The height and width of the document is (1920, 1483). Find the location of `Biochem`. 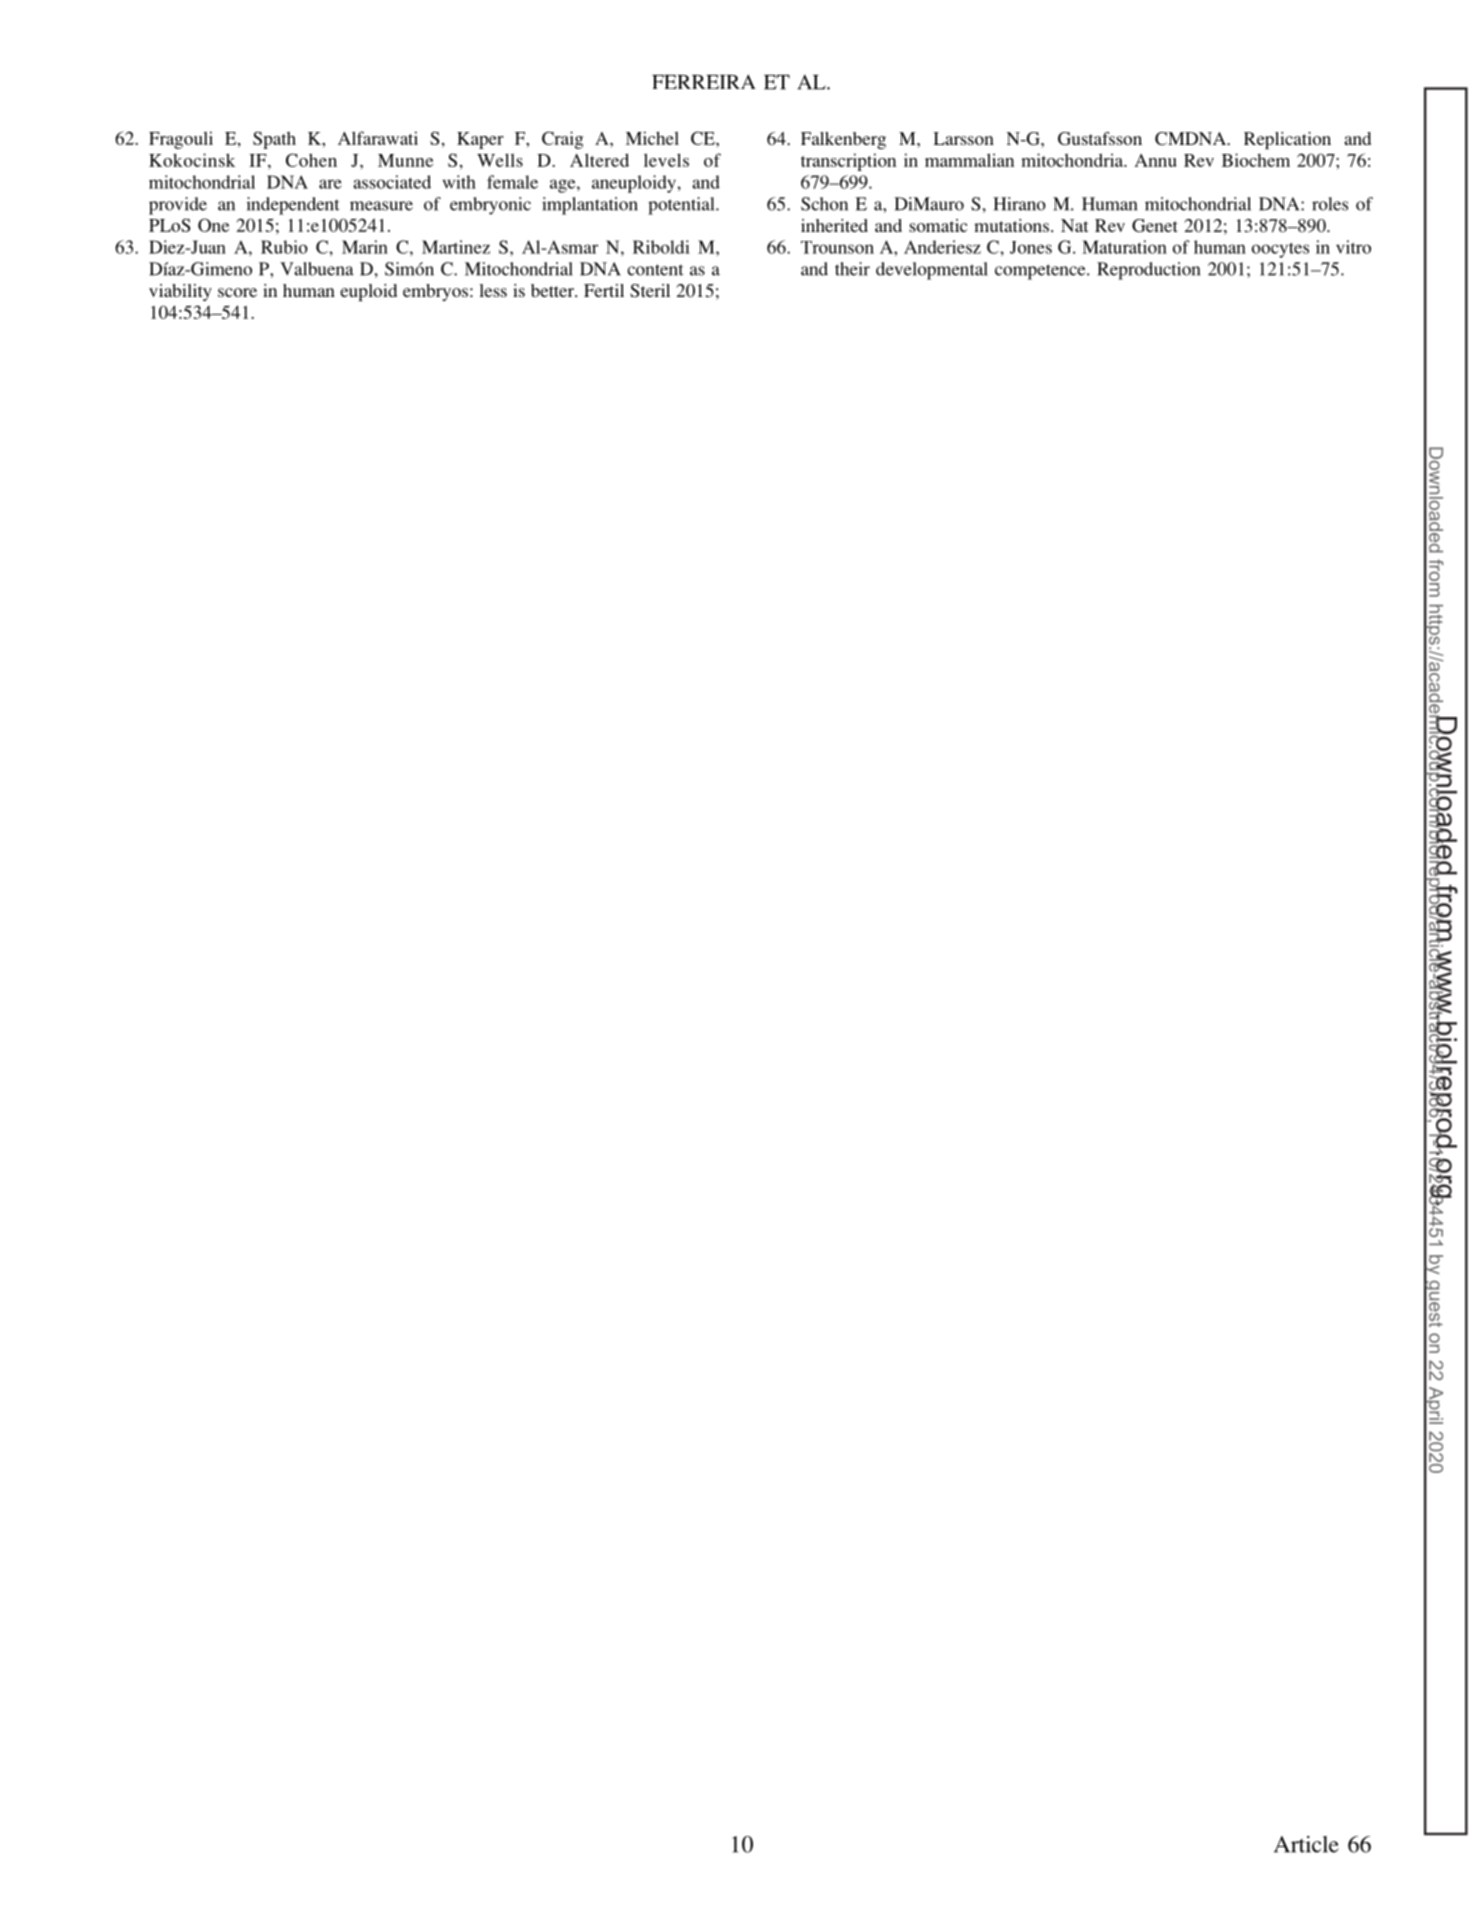

Biochem is located at coordinates (1256, 160).
